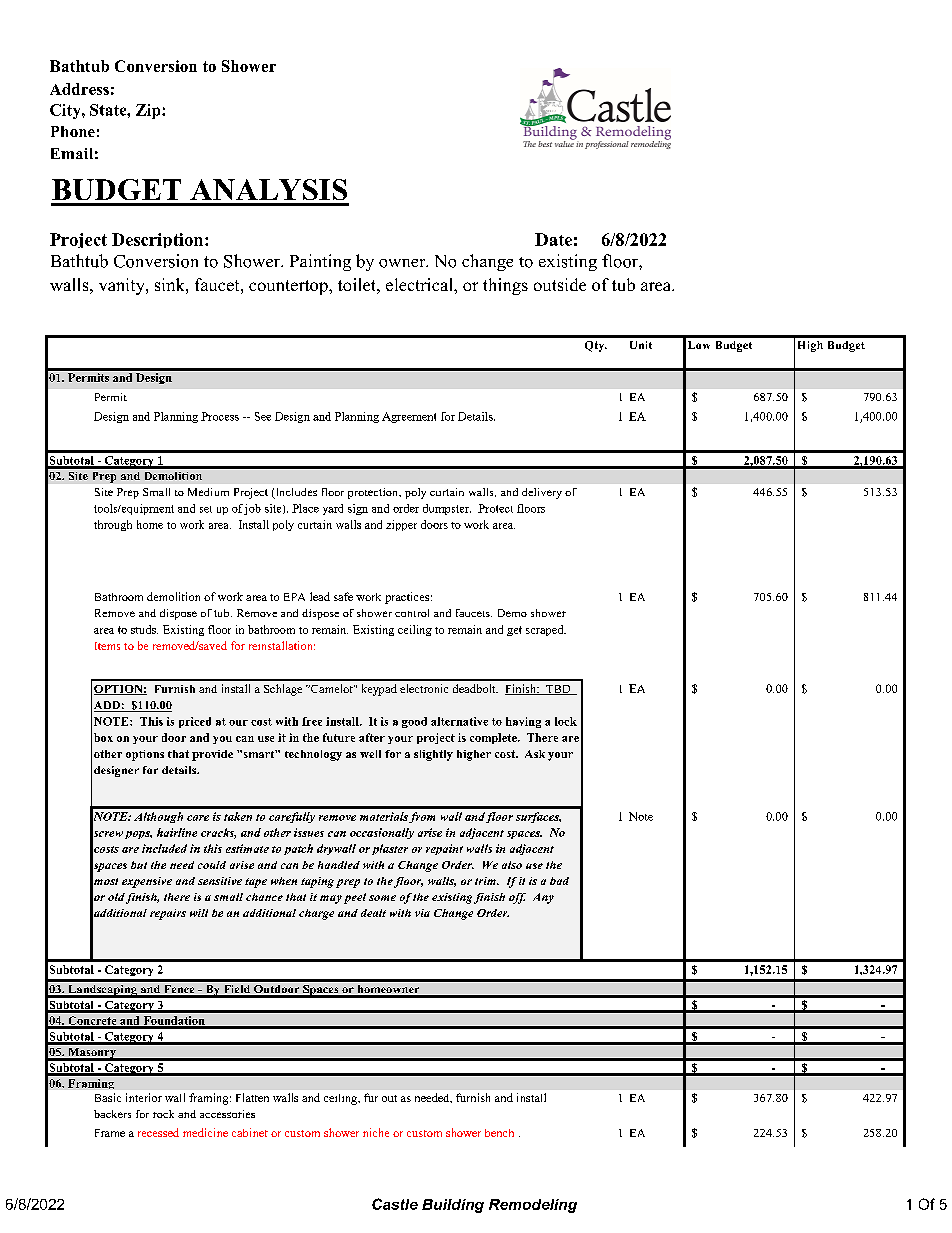 Image resolution: width=952 pixels, height=1233 pixels. I want to click on scraped, so click(546, 630).
